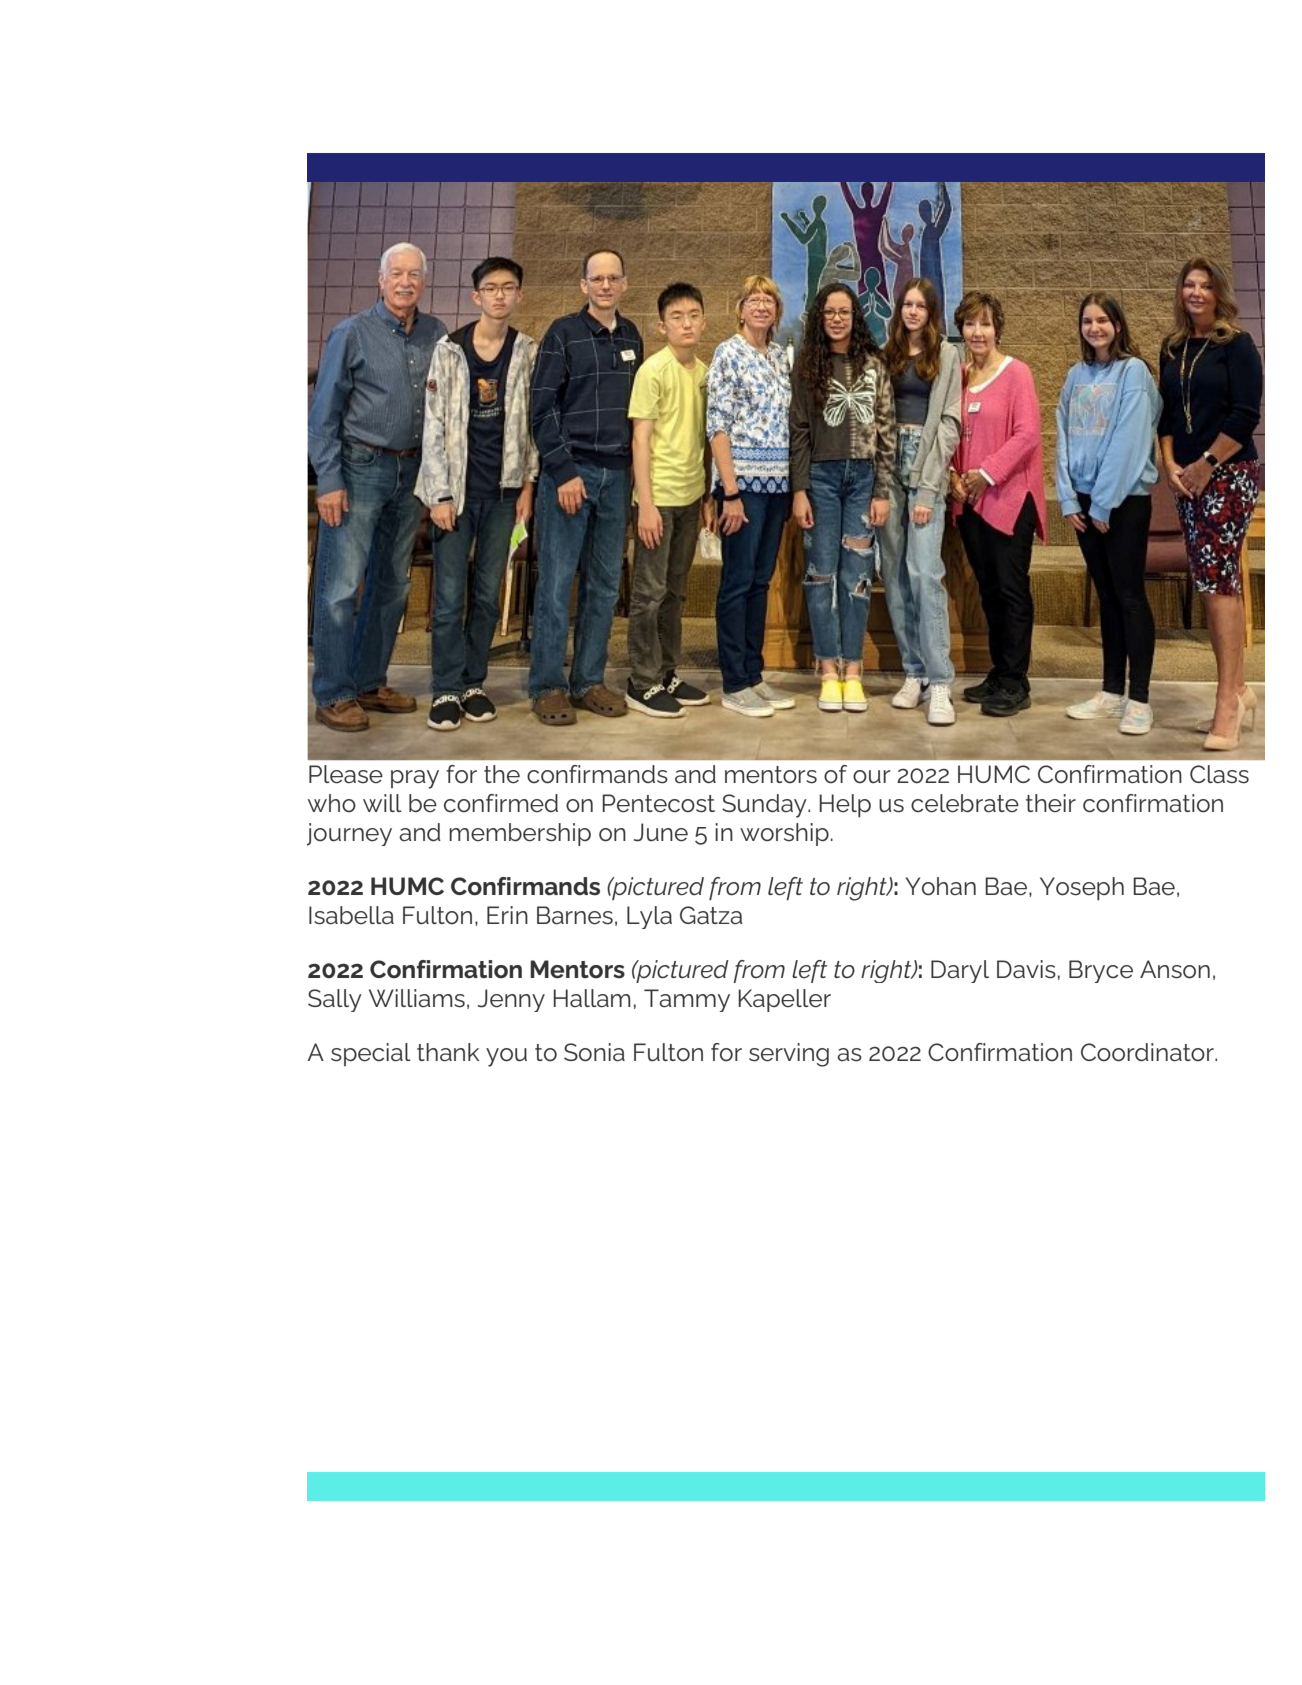 The image size is (1302, 1685). Describe the element at coordinates (765, 806) in the document. I see `Sunday` at that location.
